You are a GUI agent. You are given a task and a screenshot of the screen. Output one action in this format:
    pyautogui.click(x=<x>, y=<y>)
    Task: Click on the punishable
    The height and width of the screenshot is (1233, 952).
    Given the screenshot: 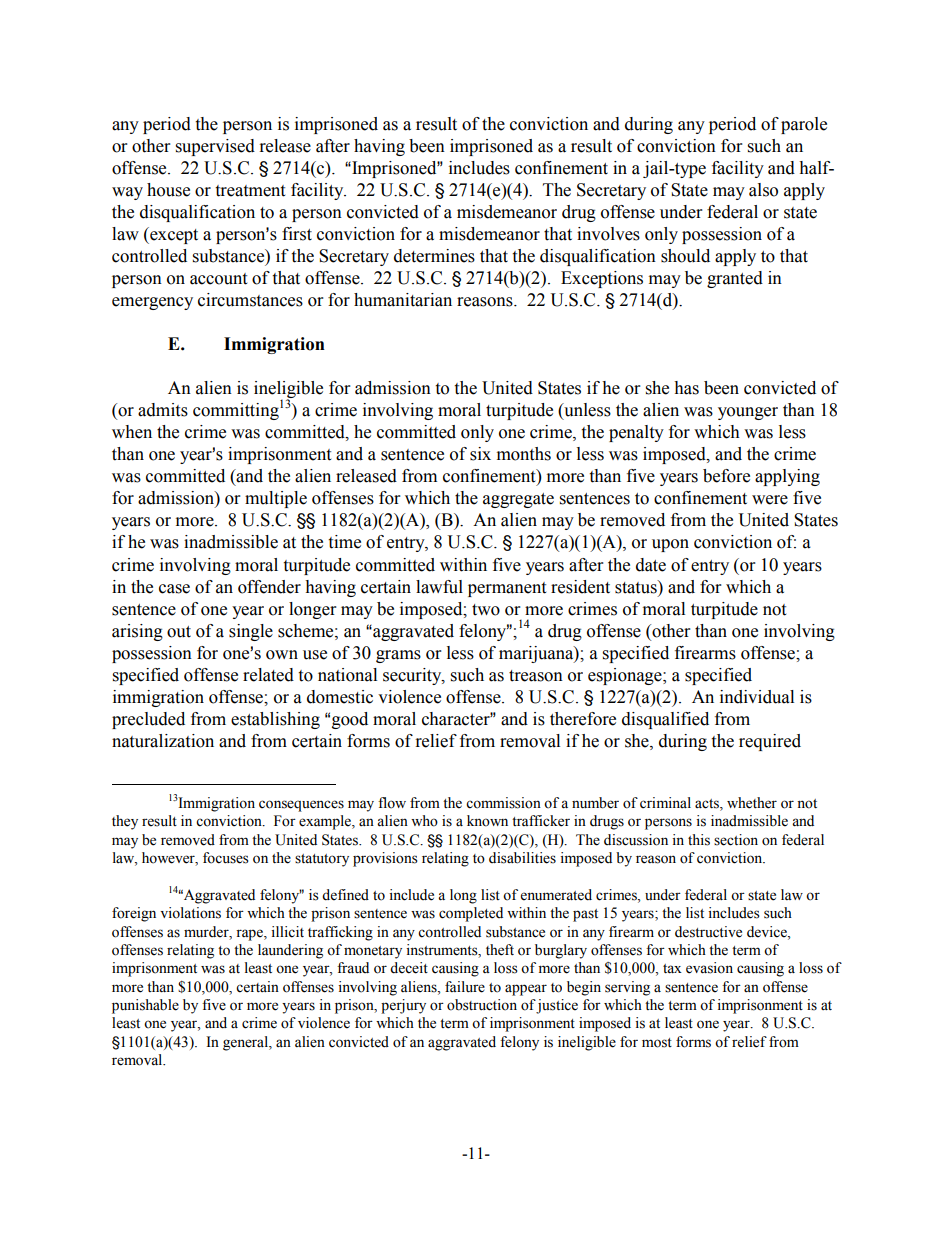 What is the action you would take?
    pyautogui.click(x=145, y=1006)
